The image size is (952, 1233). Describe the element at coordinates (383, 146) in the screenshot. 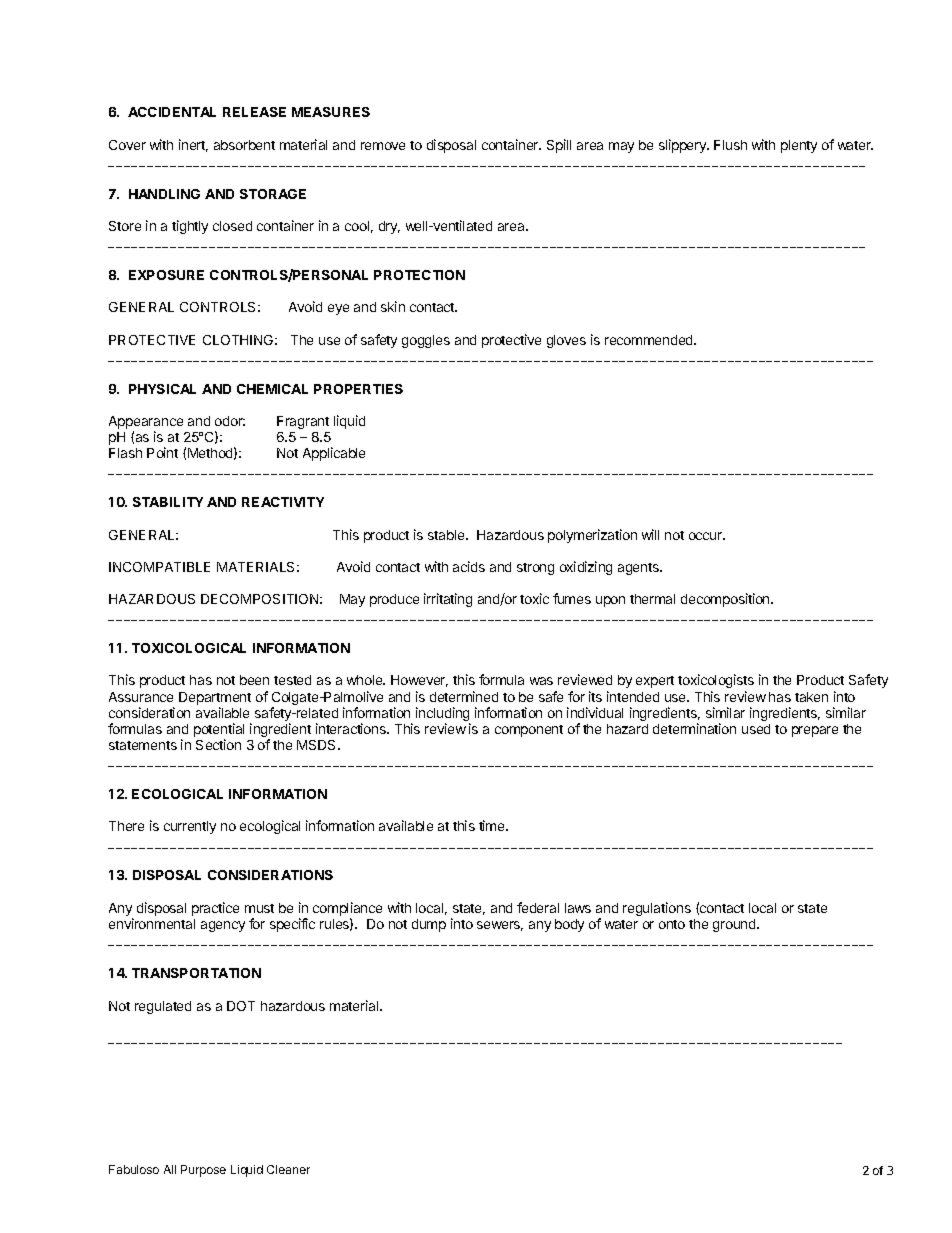

I see `remove` at that location.
